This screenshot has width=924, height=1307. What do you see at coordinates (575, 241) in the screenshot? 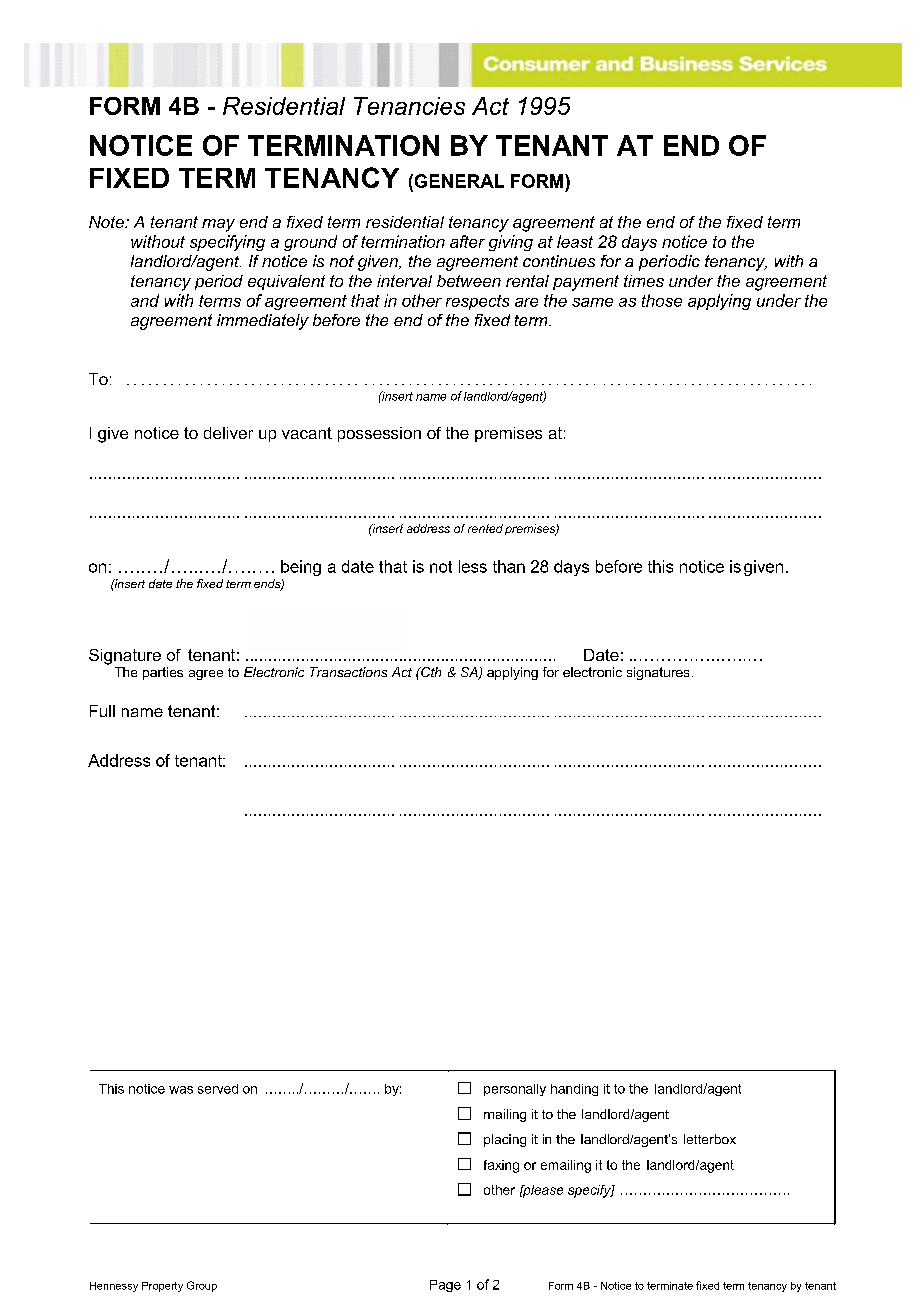
I see `least` at bounding box center [575, 241].
